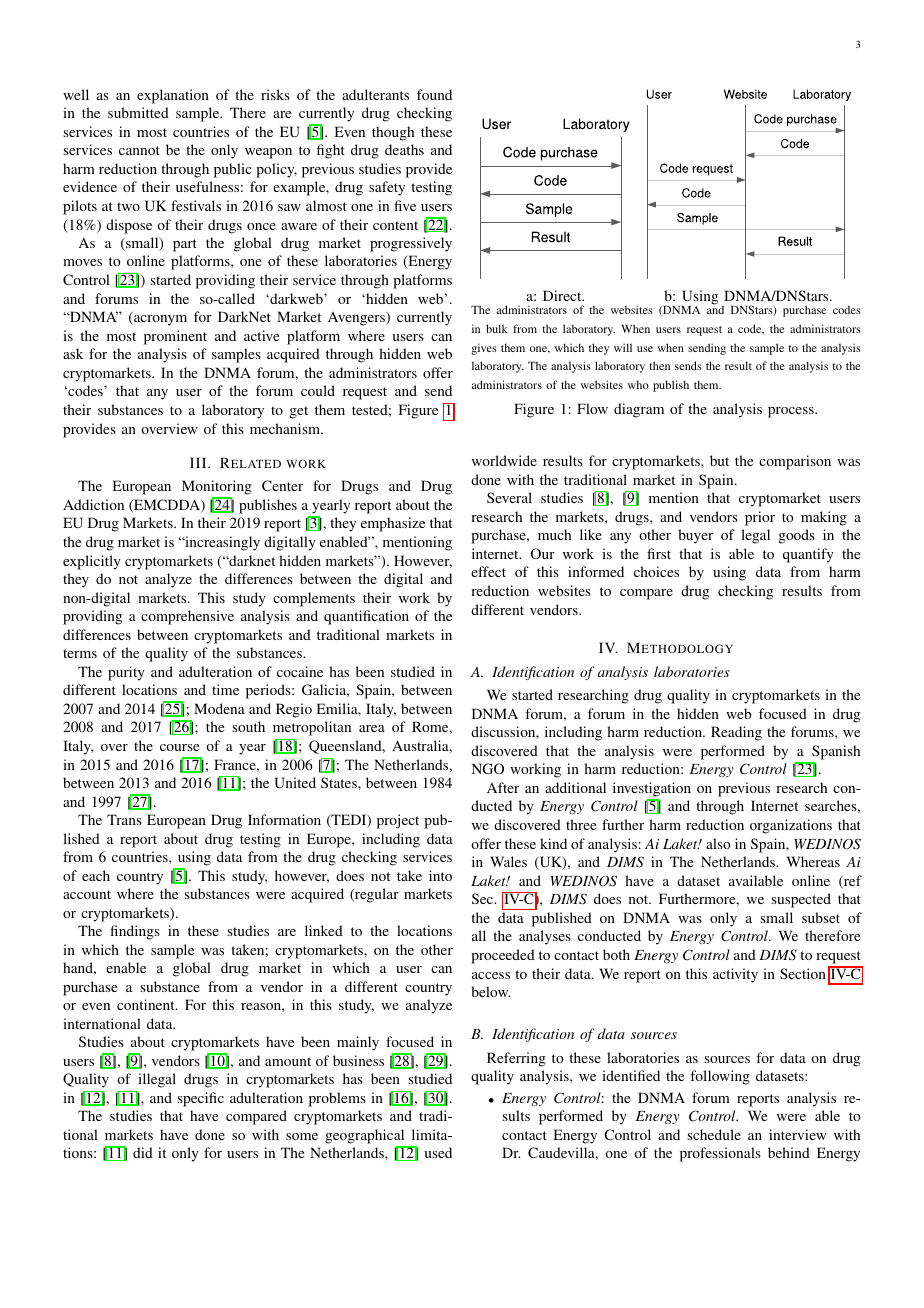 The height and width of the document is (1308, 924). Describe the element at coordinates (143, 1152) in the document. I see `did` at that location.
